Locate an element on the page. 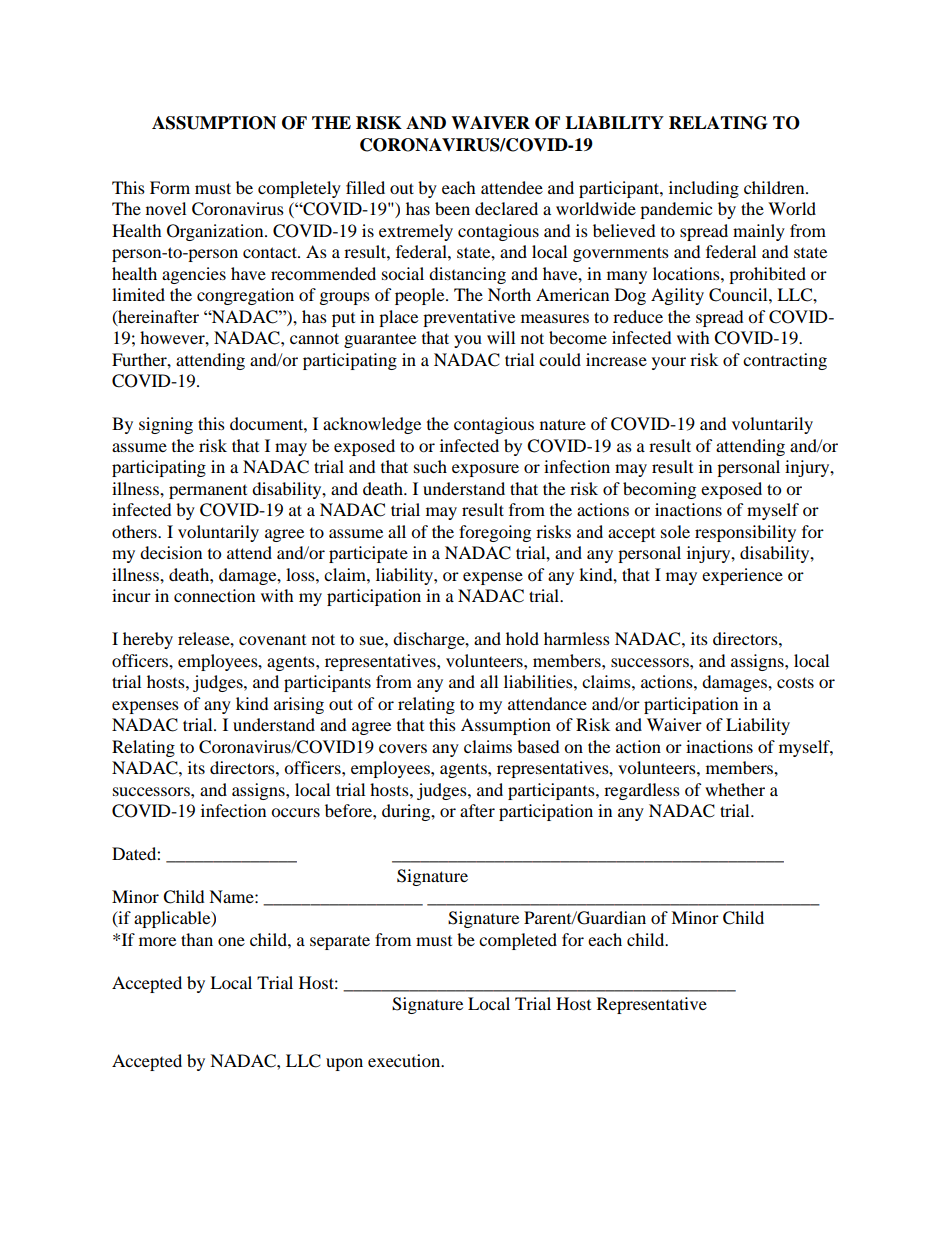  exposure is located at coordinates (485, 470).
